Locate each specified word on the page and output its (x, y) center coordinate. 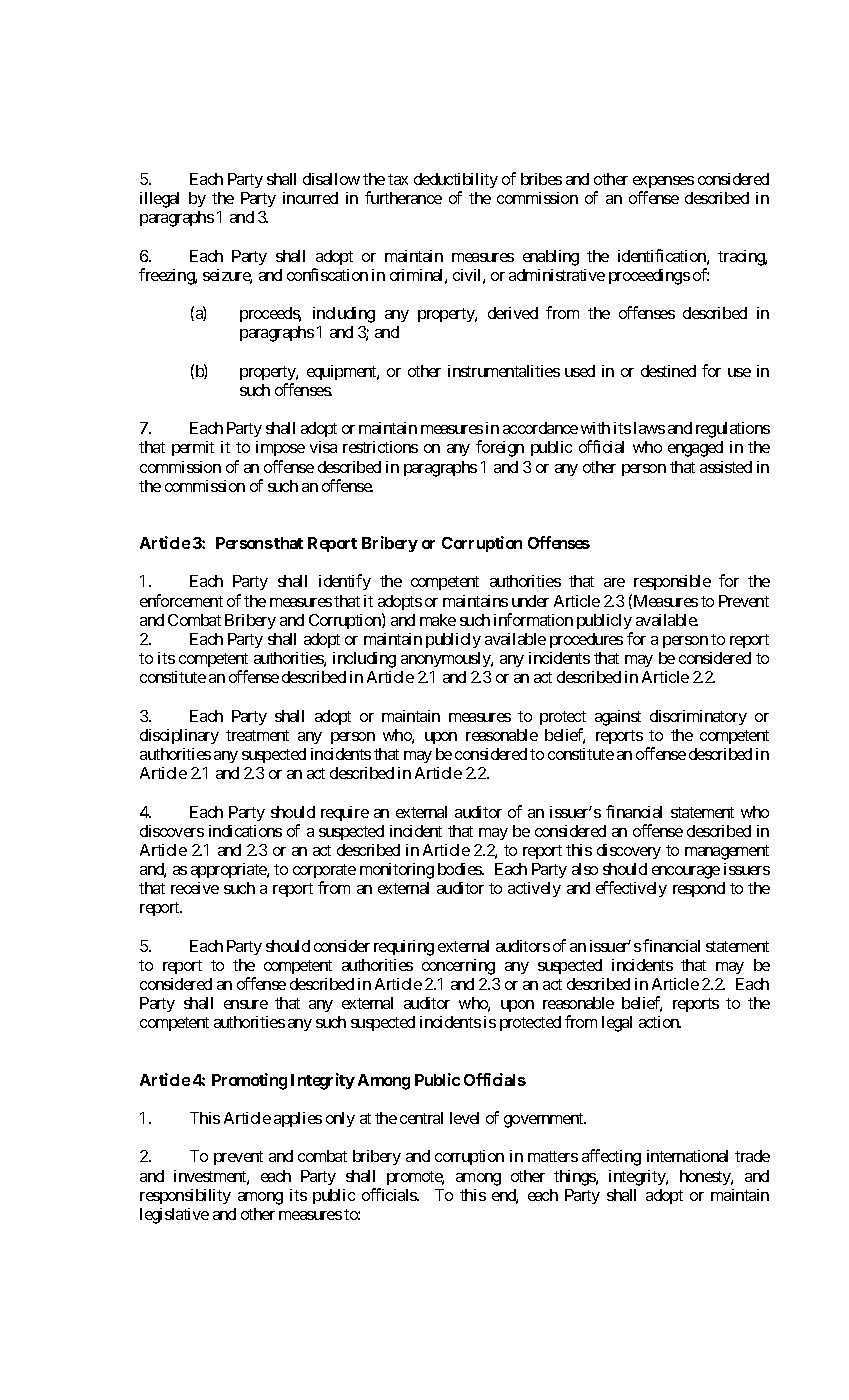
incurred (310, 198)
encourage (686, 872)
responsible (672, 582)
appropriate (229, 870)
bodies (460, 869)
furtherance (403, 197)
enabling (551, 258)
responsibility (185, 1196)
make (438, 620)
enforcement (181, 600)
